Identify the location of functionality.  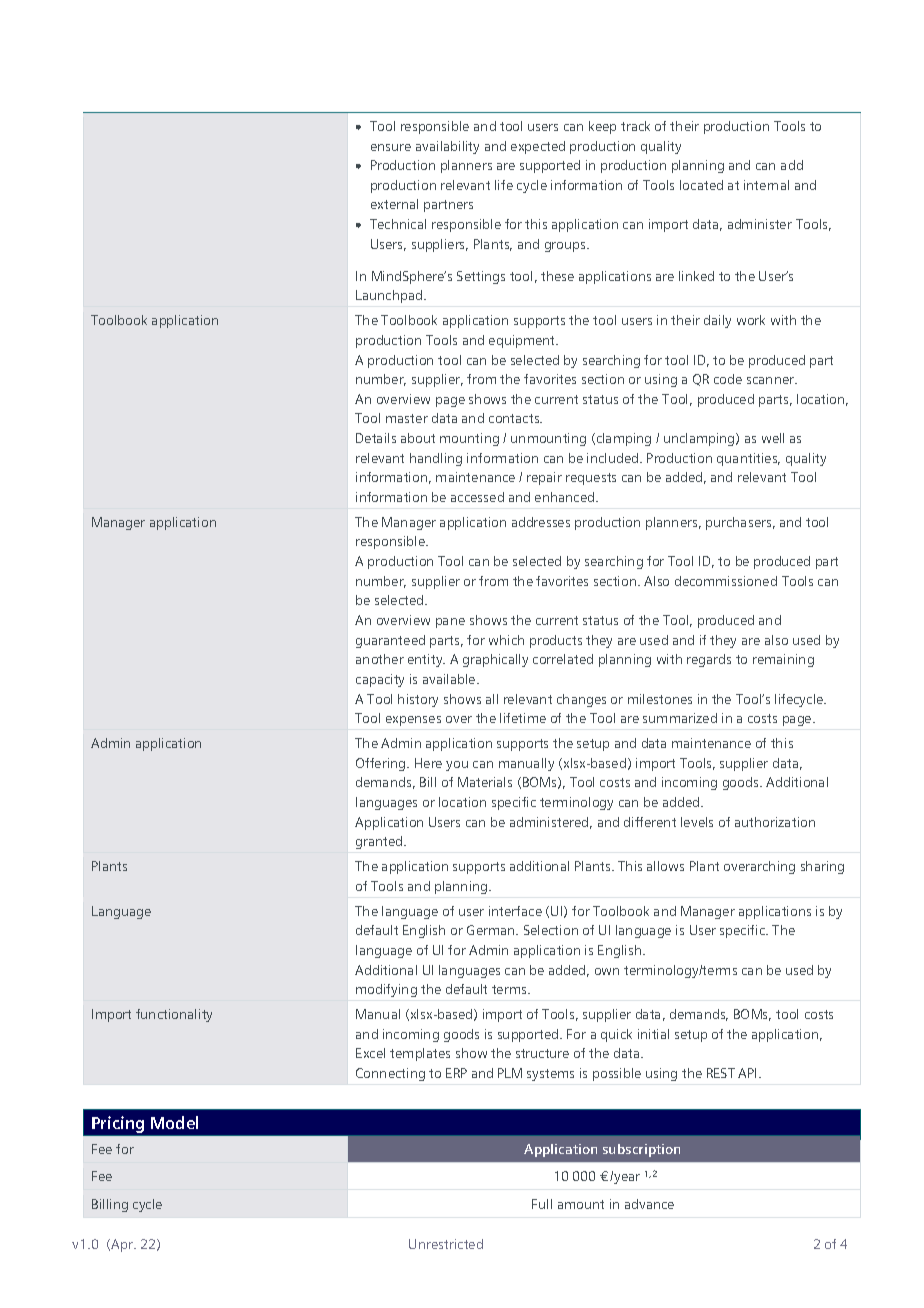
(174, 1015).
